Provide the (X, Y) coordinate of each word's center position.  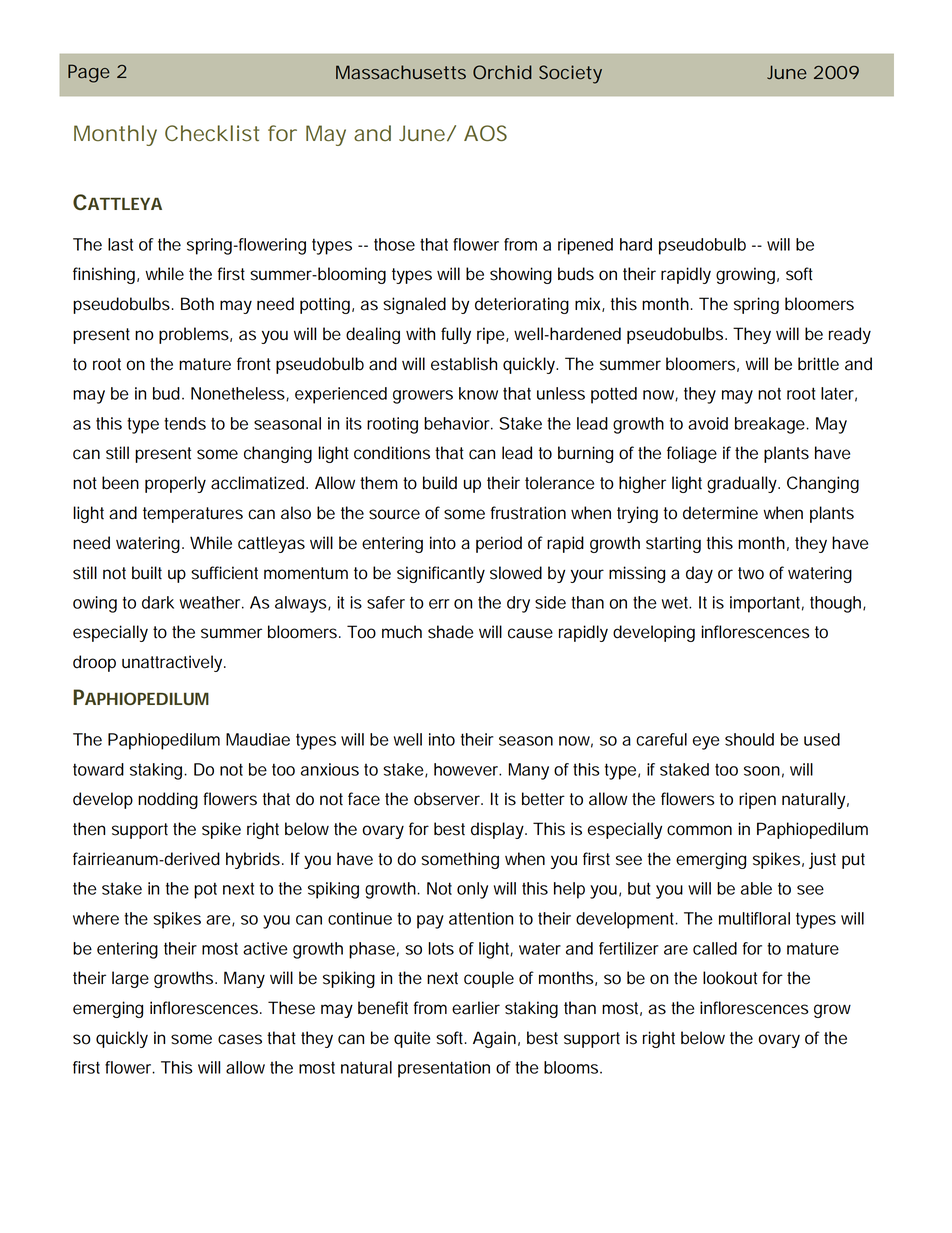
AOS (485, 133)
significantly (441, 574)
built (147, 573)
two (751, 573)
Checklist (212, 133)
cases (240, 1039)
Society (570, 74)
